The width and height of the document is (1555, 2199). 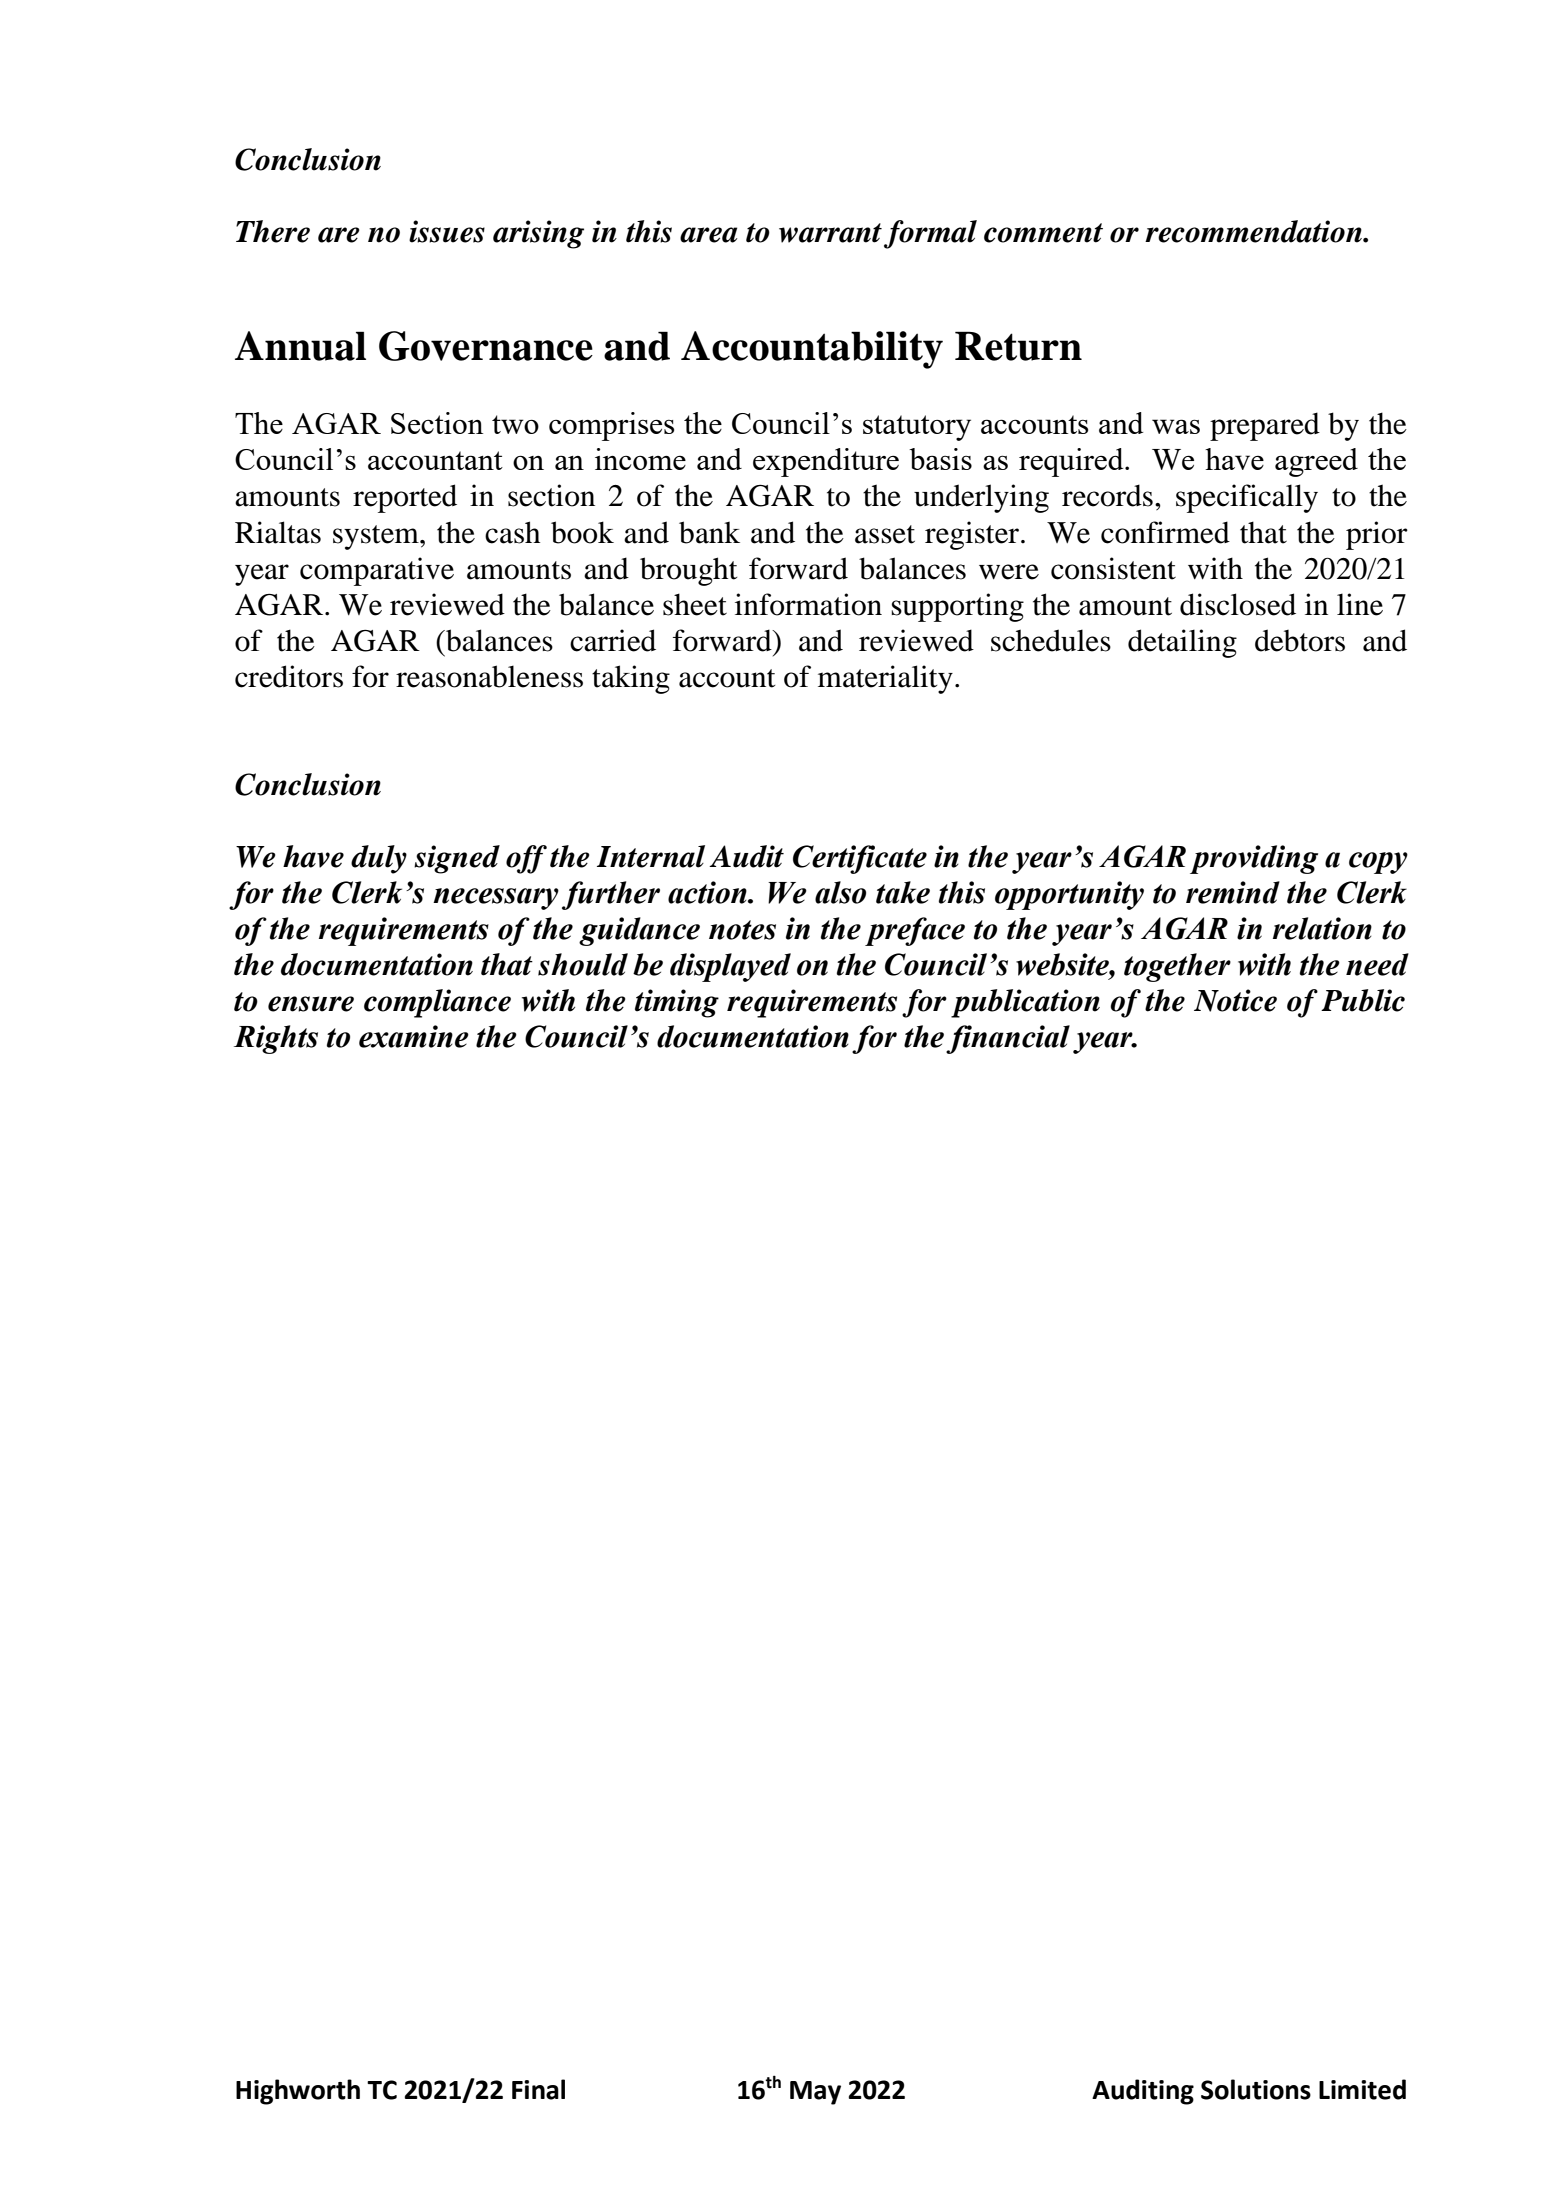 What do you see at coordinates (815, 2093) in the document?
I see `May` at bounding box center [815, 2093].
